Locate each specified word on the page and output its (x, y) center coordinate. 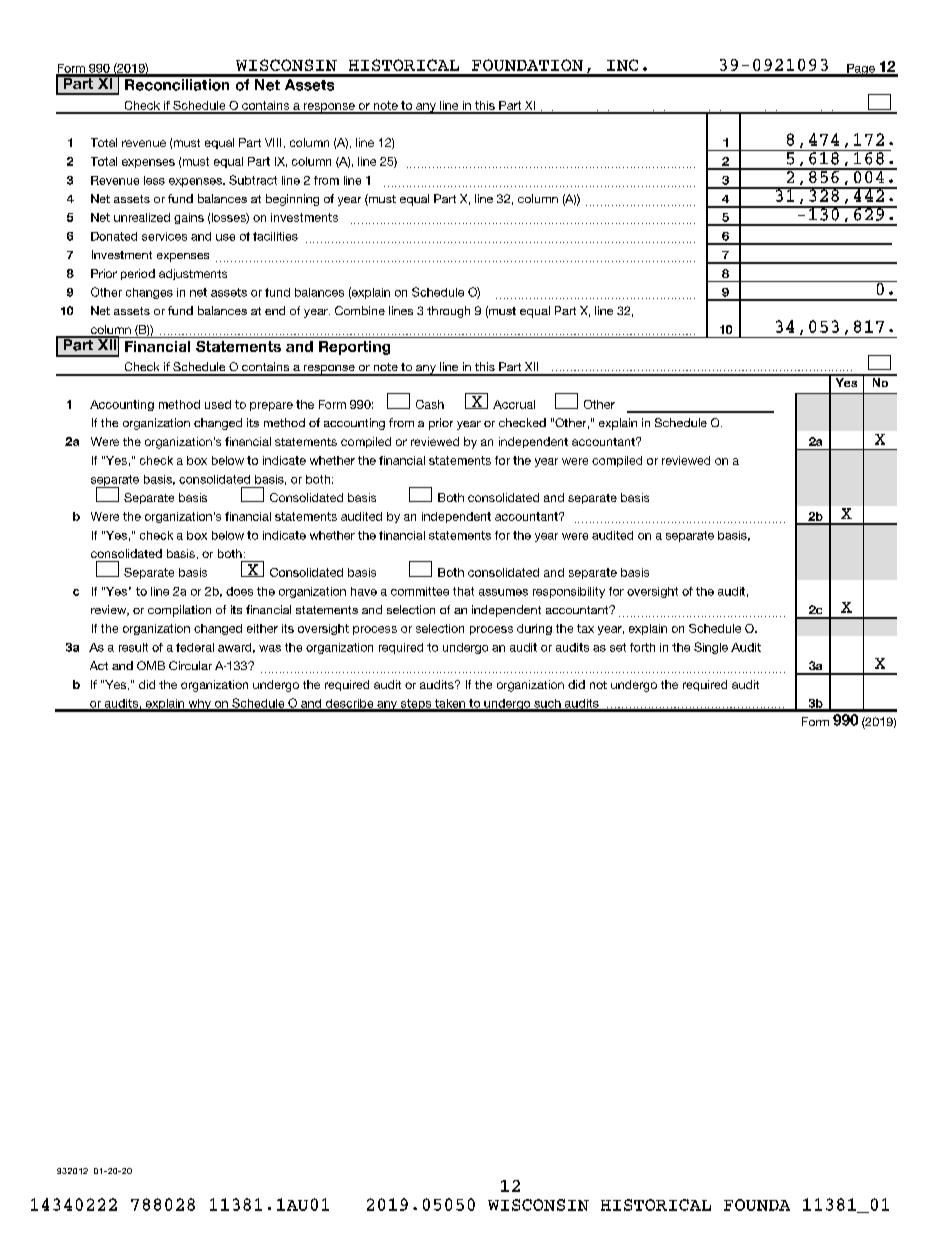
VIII (273, 142)
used (218, 404)
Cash (430, 404)
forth (642, 647)
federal (195, 647)
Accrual (514, 404)
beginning (292, 200)
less (154, 180)
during (534, 629)
